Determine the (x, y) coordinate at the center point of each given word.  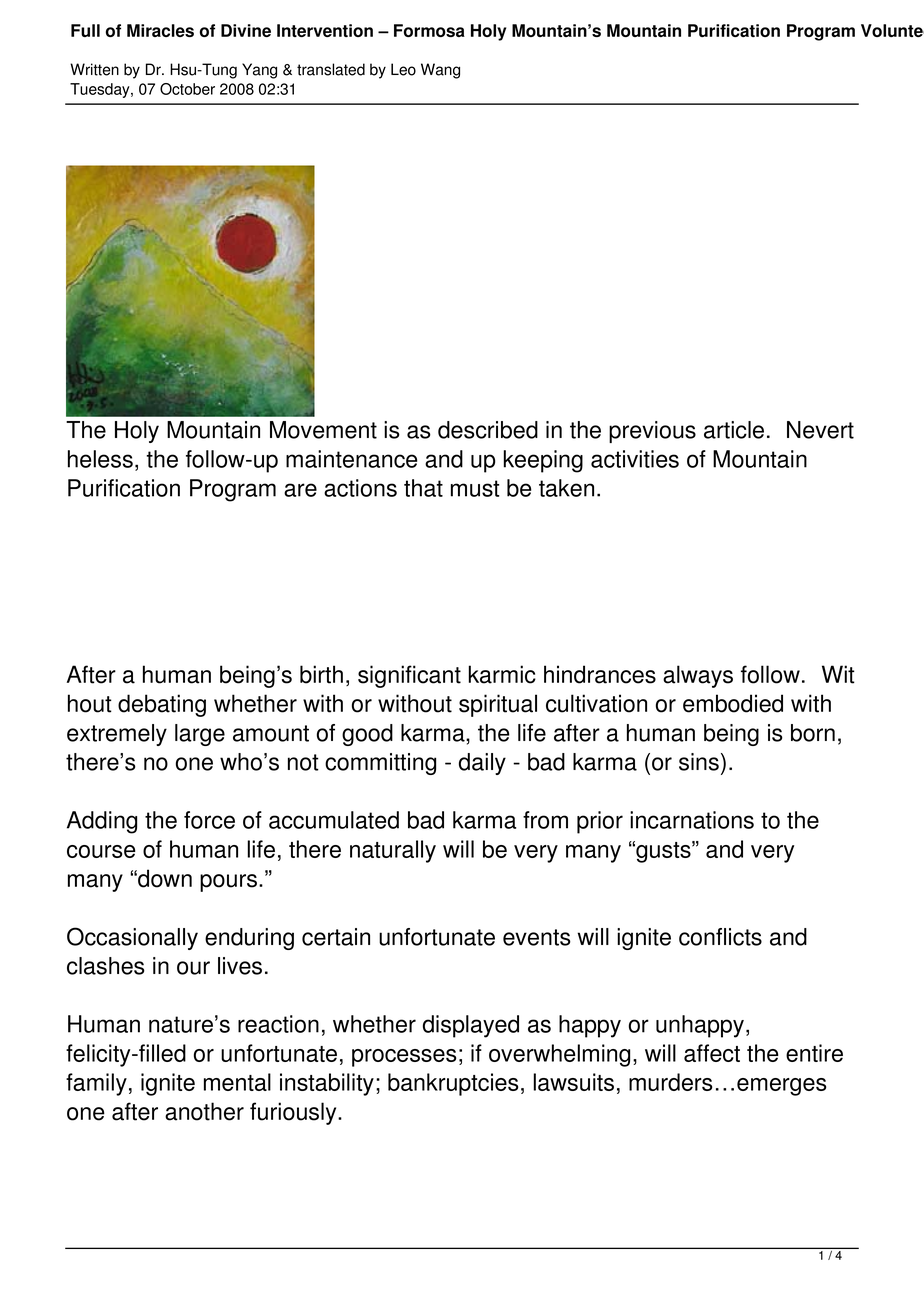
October (187, 89)
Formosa (429, 30)
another (204, 1111)
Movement (323, 430)
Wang (440, 71)
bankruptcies (453, 1084)
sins (699, 762)
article (734, 430)
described (488, 430)
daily (482, 764)
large (200, 735)
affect (712, 1053)
